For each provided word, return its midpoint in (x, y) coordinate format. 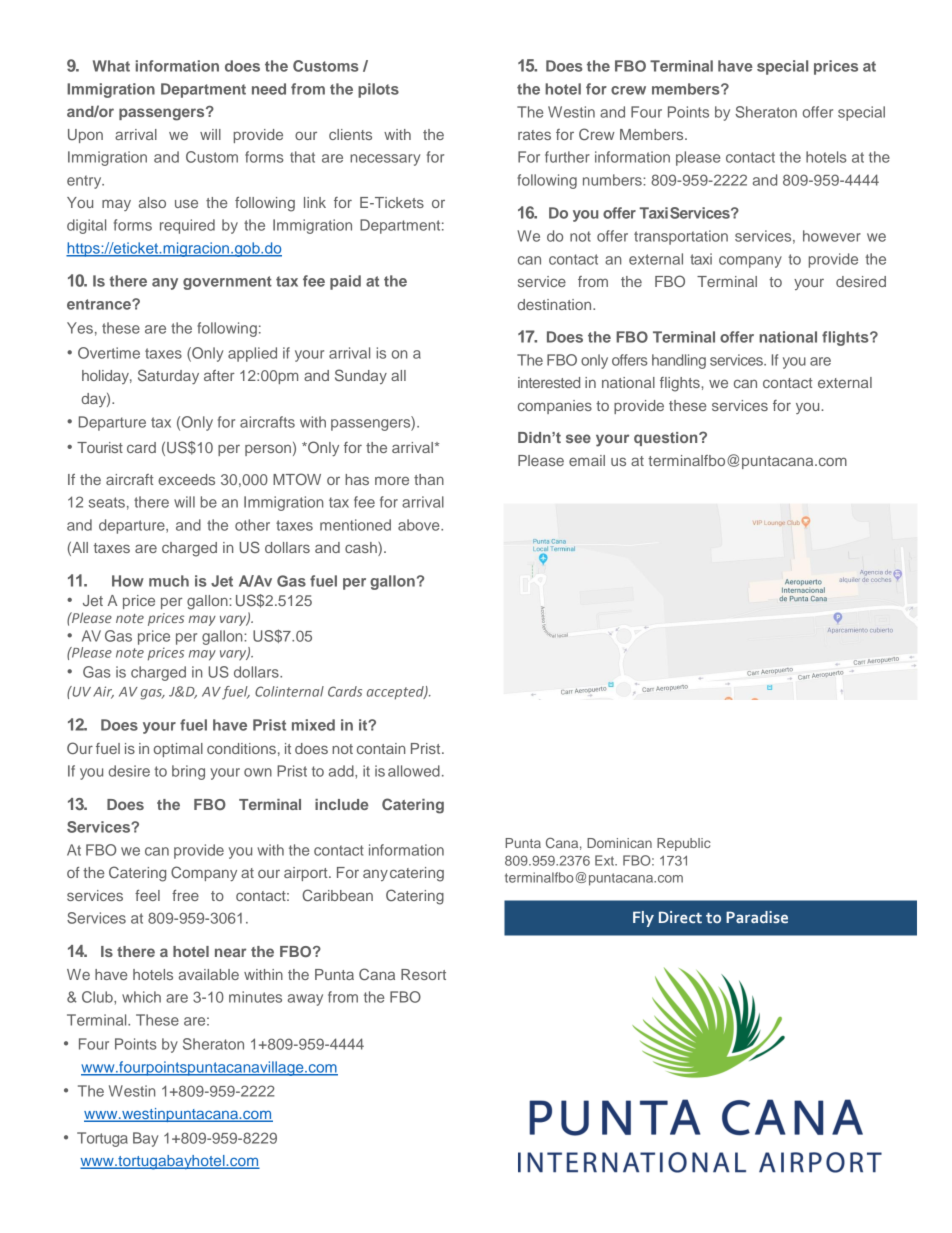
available (209, 974)
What (111, 66)
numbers (613, 180)
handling (679, 361)
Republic (684, 844)
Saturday (168, 376)
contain (381, 748)
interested (549, 382)
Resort (423, 974)
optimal (178, 750)
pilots (378, 90)
